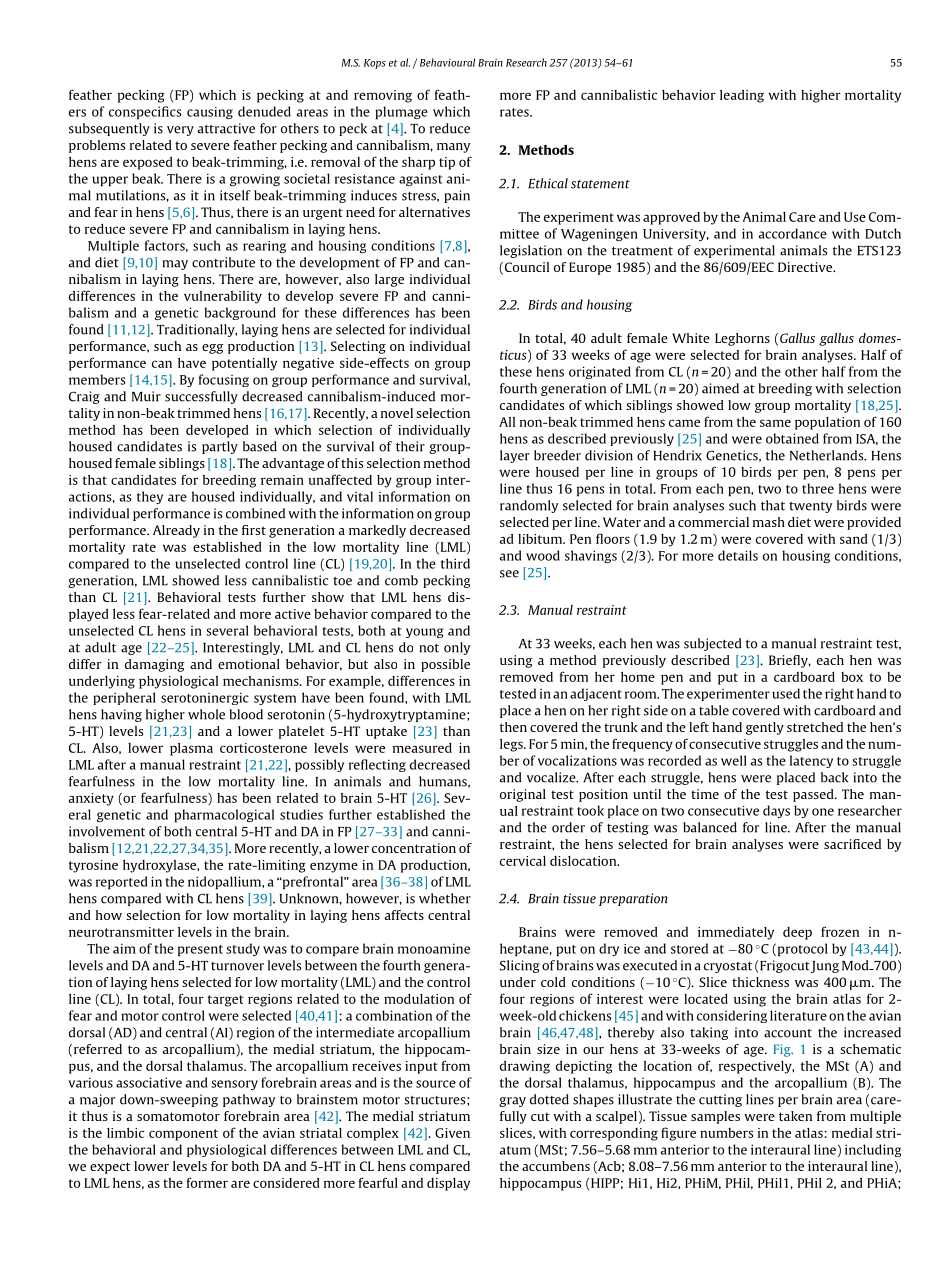 The width and height of the screenshot is (952, 1270). I want to click on very, so click(180, 131).
